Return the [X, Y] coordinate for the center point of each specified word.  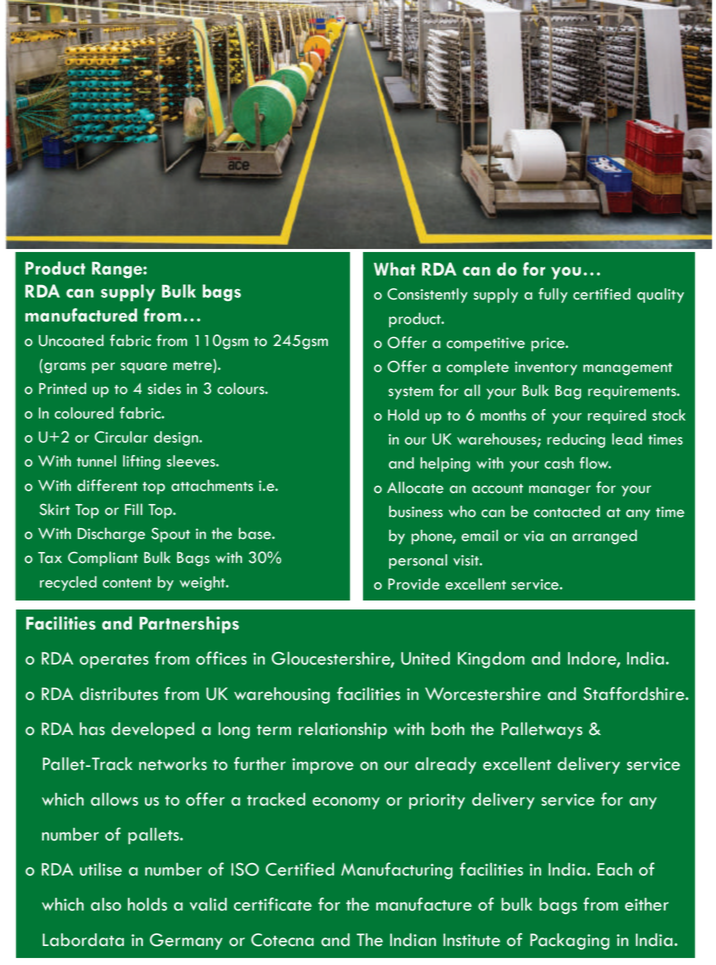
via [534, 536]
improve [323, 766]
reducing [576, 440]
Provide [414, 584]
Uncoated [71, 340]
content [127, 583]
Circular [121, 437]
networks [173, 764]
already [445, 765]
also [106, 904]
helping [445, 464]
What [394, 269]
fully [553, 295]
